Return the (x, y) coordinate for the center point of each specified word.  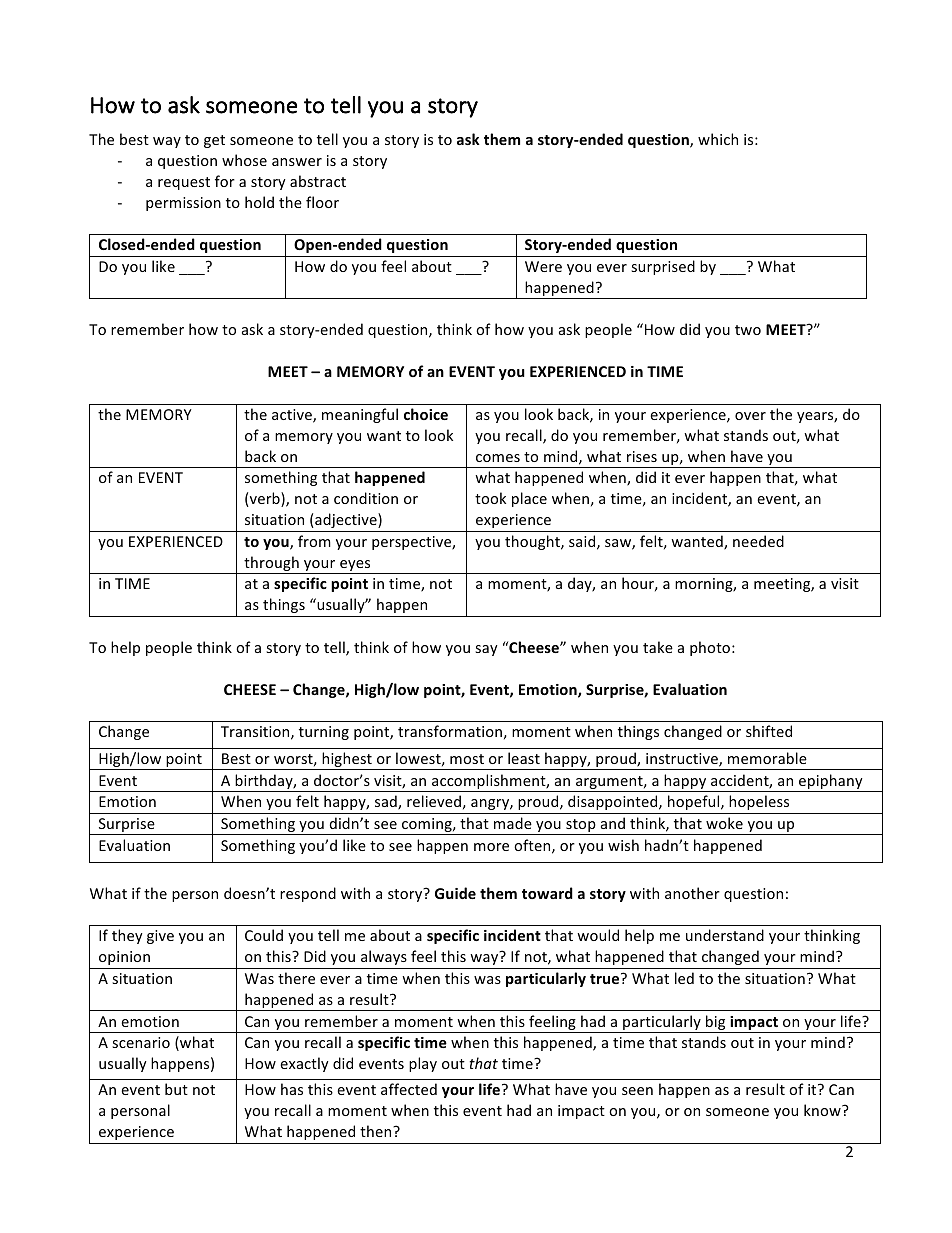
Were (543, 266)
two (748, 330)
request (184, 183)
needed (758, 541)
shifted (769, 731)
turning (324, 733)
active (293, 416)
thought (533, 542)
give (160, 937)
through (271, 565)
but (176, 1089)
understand (725, 935)
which (718, 139)
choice (426, 414)
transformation (450, 731)
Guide (455, 893)
